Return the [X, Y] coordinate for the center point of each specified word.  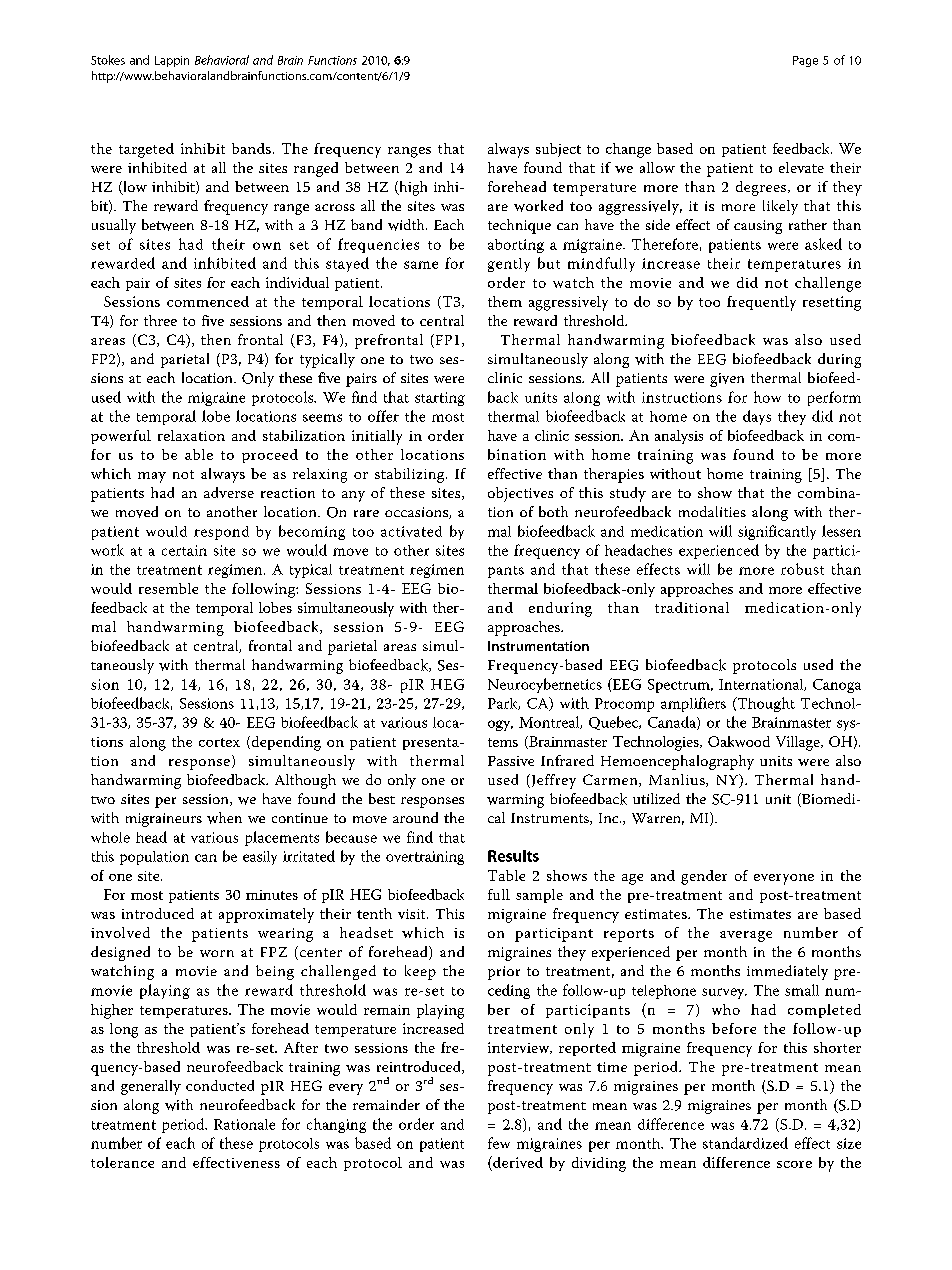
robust [802, 569]
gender [704, 877]
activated [411, 531]
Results [513, 856]
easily [260, 858]
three [160, 320]
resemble [168, 588]
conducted [220, 1085]
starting [440, 399]
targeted [146, 150]
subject [558, 150]
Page [805, 61]
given [727, 380]
